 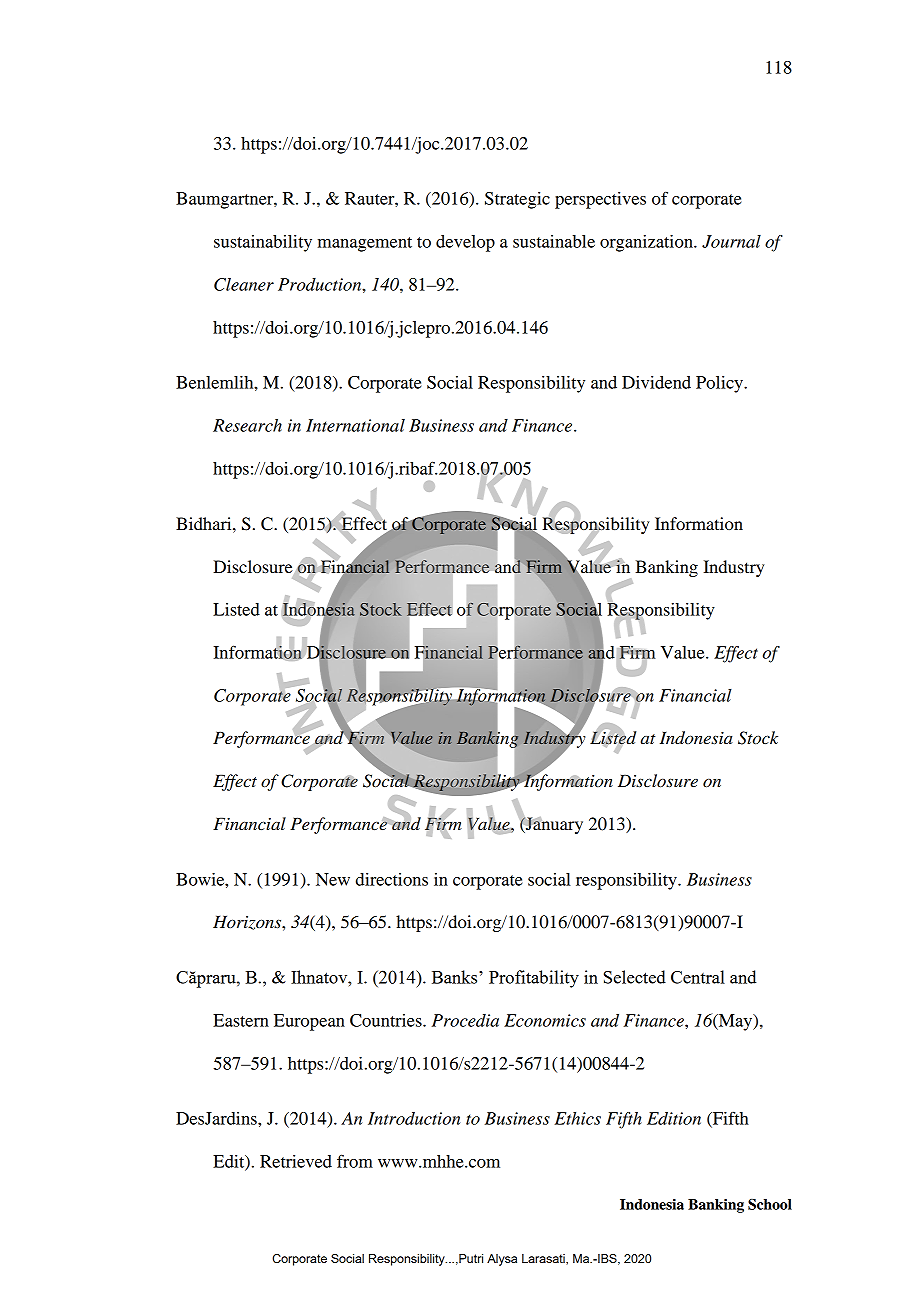 I want to click on New, so click(x=333, y=879).
